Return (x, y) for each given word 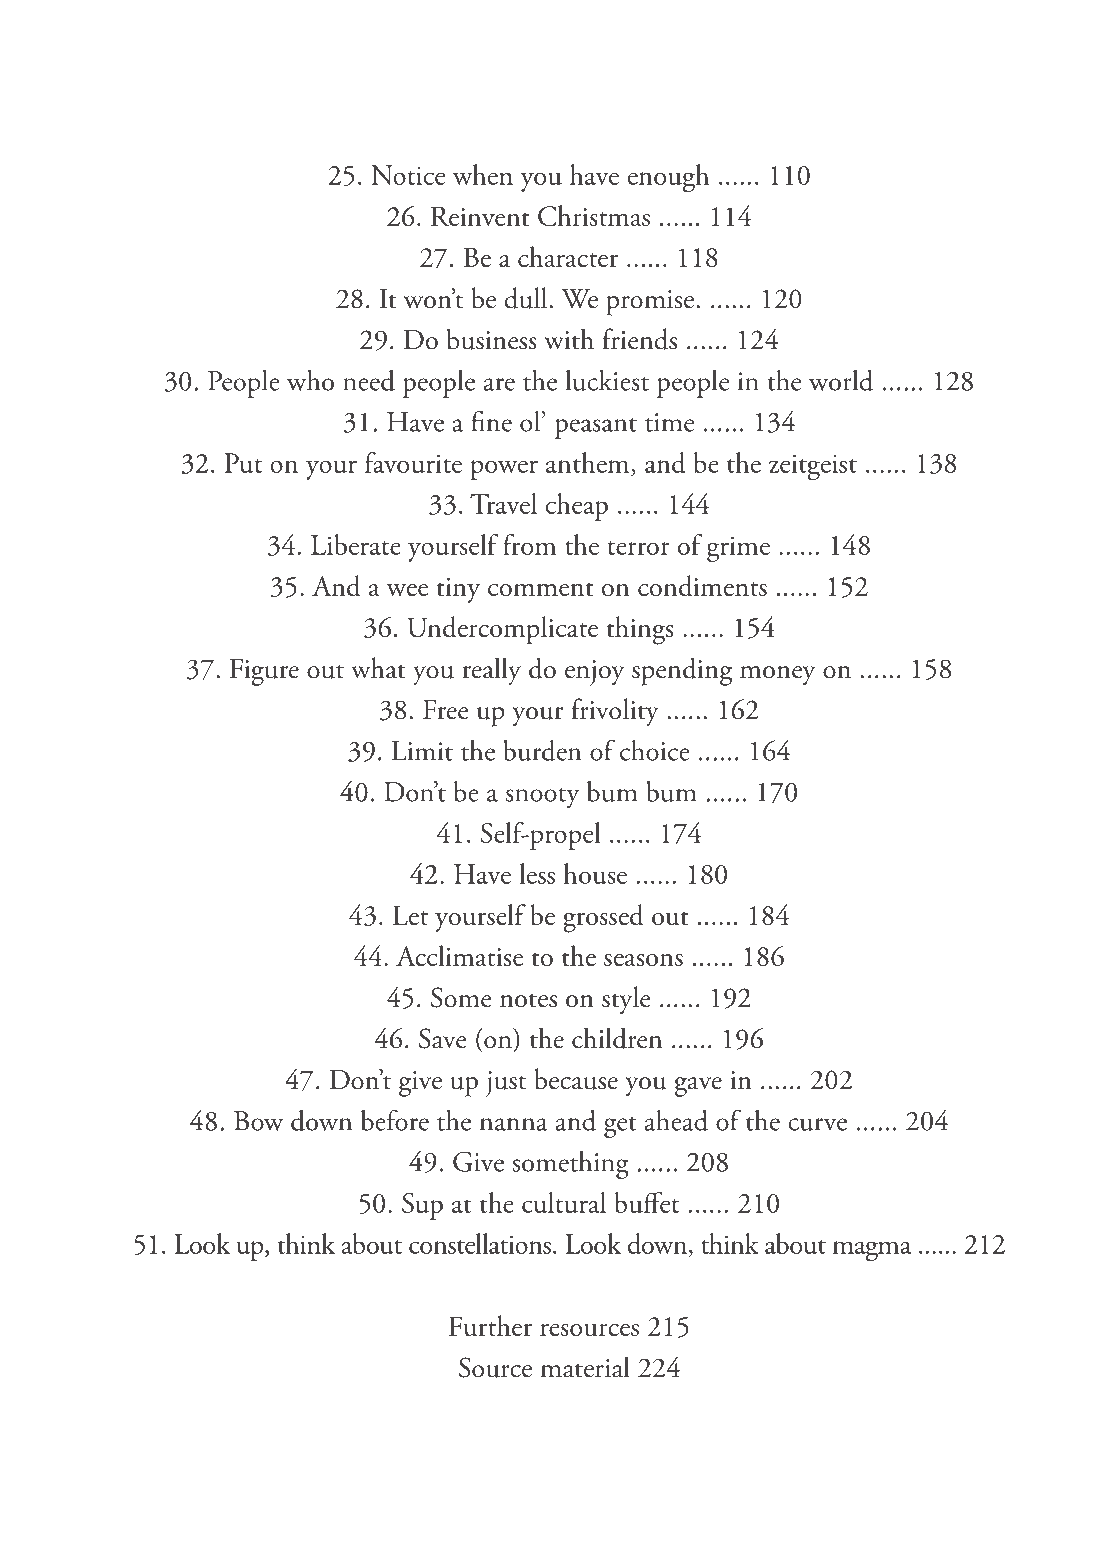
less (537, 873)
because (576, 1079)
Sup (422, 1206)
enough (668, 178)
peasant (596, 428)
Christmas (594, 215)
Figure (264, 672)
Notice (408, 175)
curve (817, 1124)
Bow (259, 1121)
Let (410, 915)
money (778, 675)
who (310, 380)
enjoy (595, 673)
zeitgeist (813, 467)
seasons (643, 959)
